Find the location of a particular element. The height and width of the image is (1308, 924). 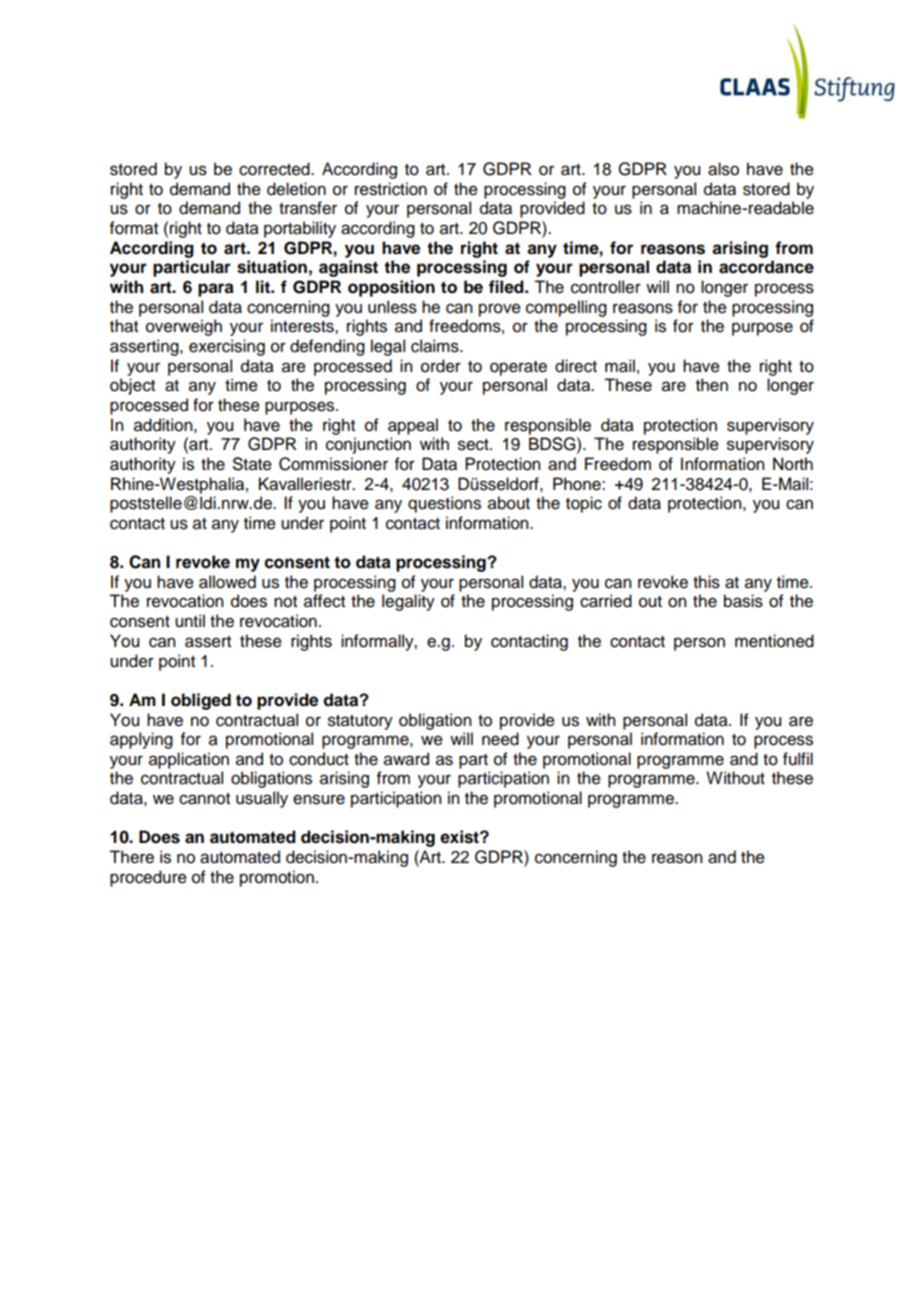

also is located at coordinates (723, 169).
